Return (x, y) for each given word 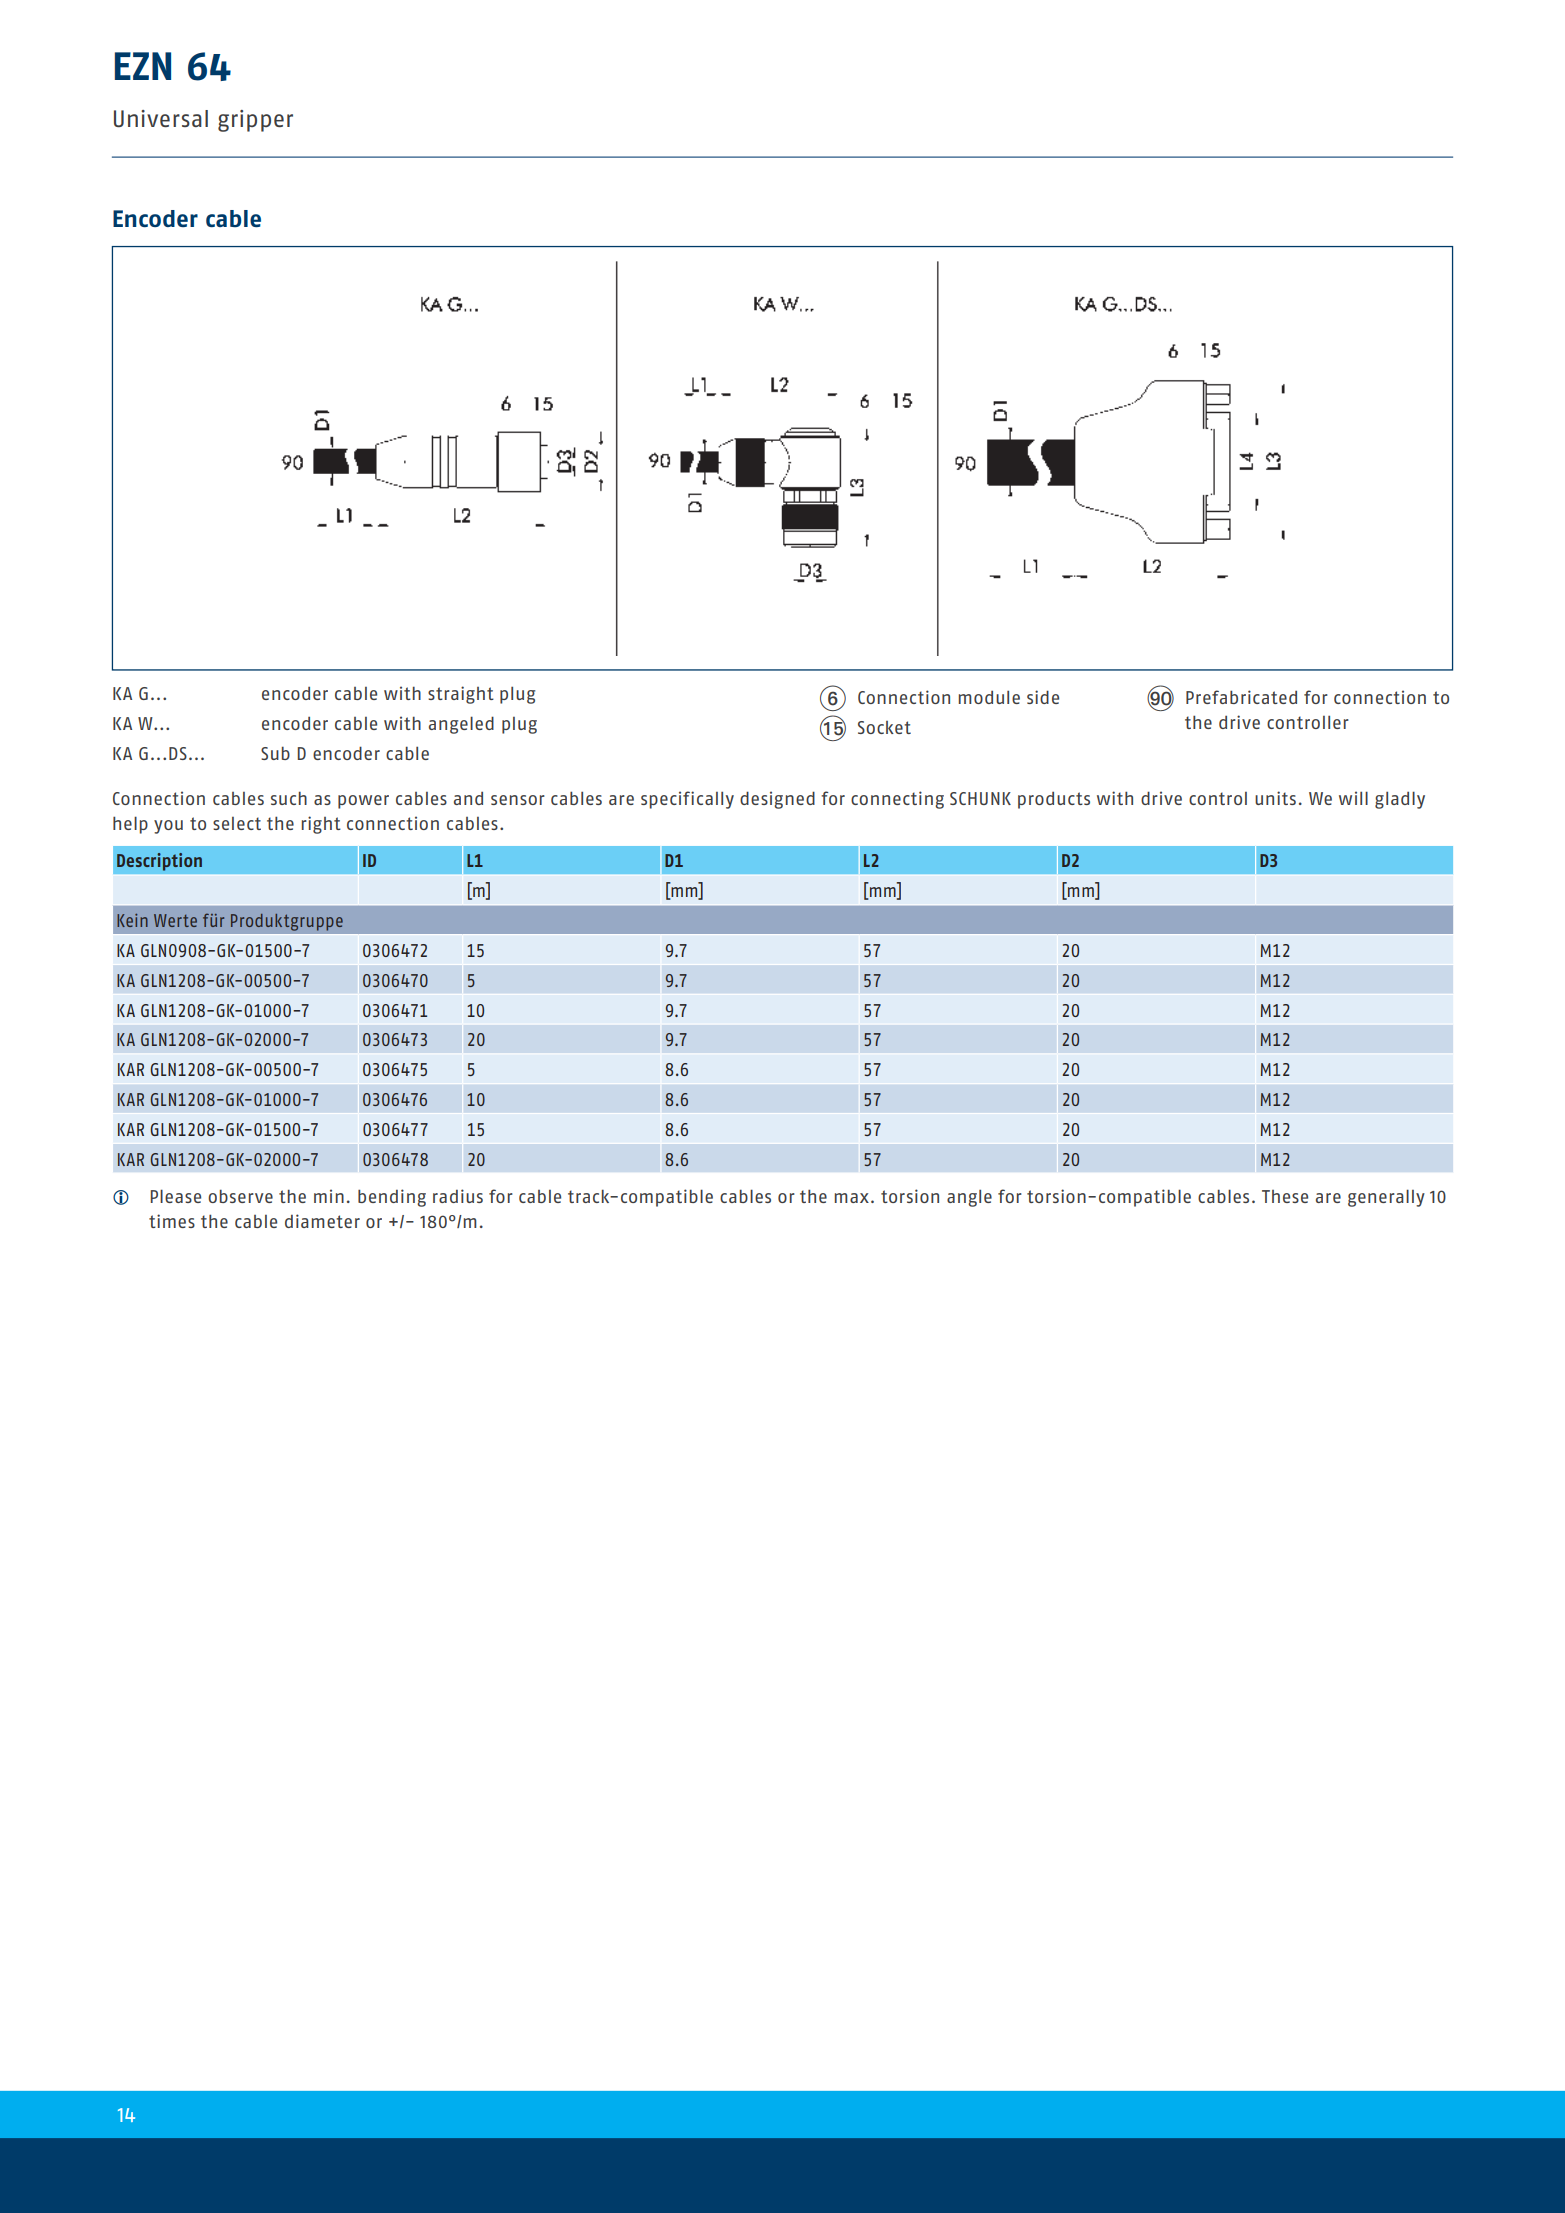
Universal (161, 118)
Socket (884, 727)
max (852, 1198)
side (1043, 697)
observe (240, 1196)
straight (461, 695)
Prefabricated (1241, 697)
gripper (255, 121)
